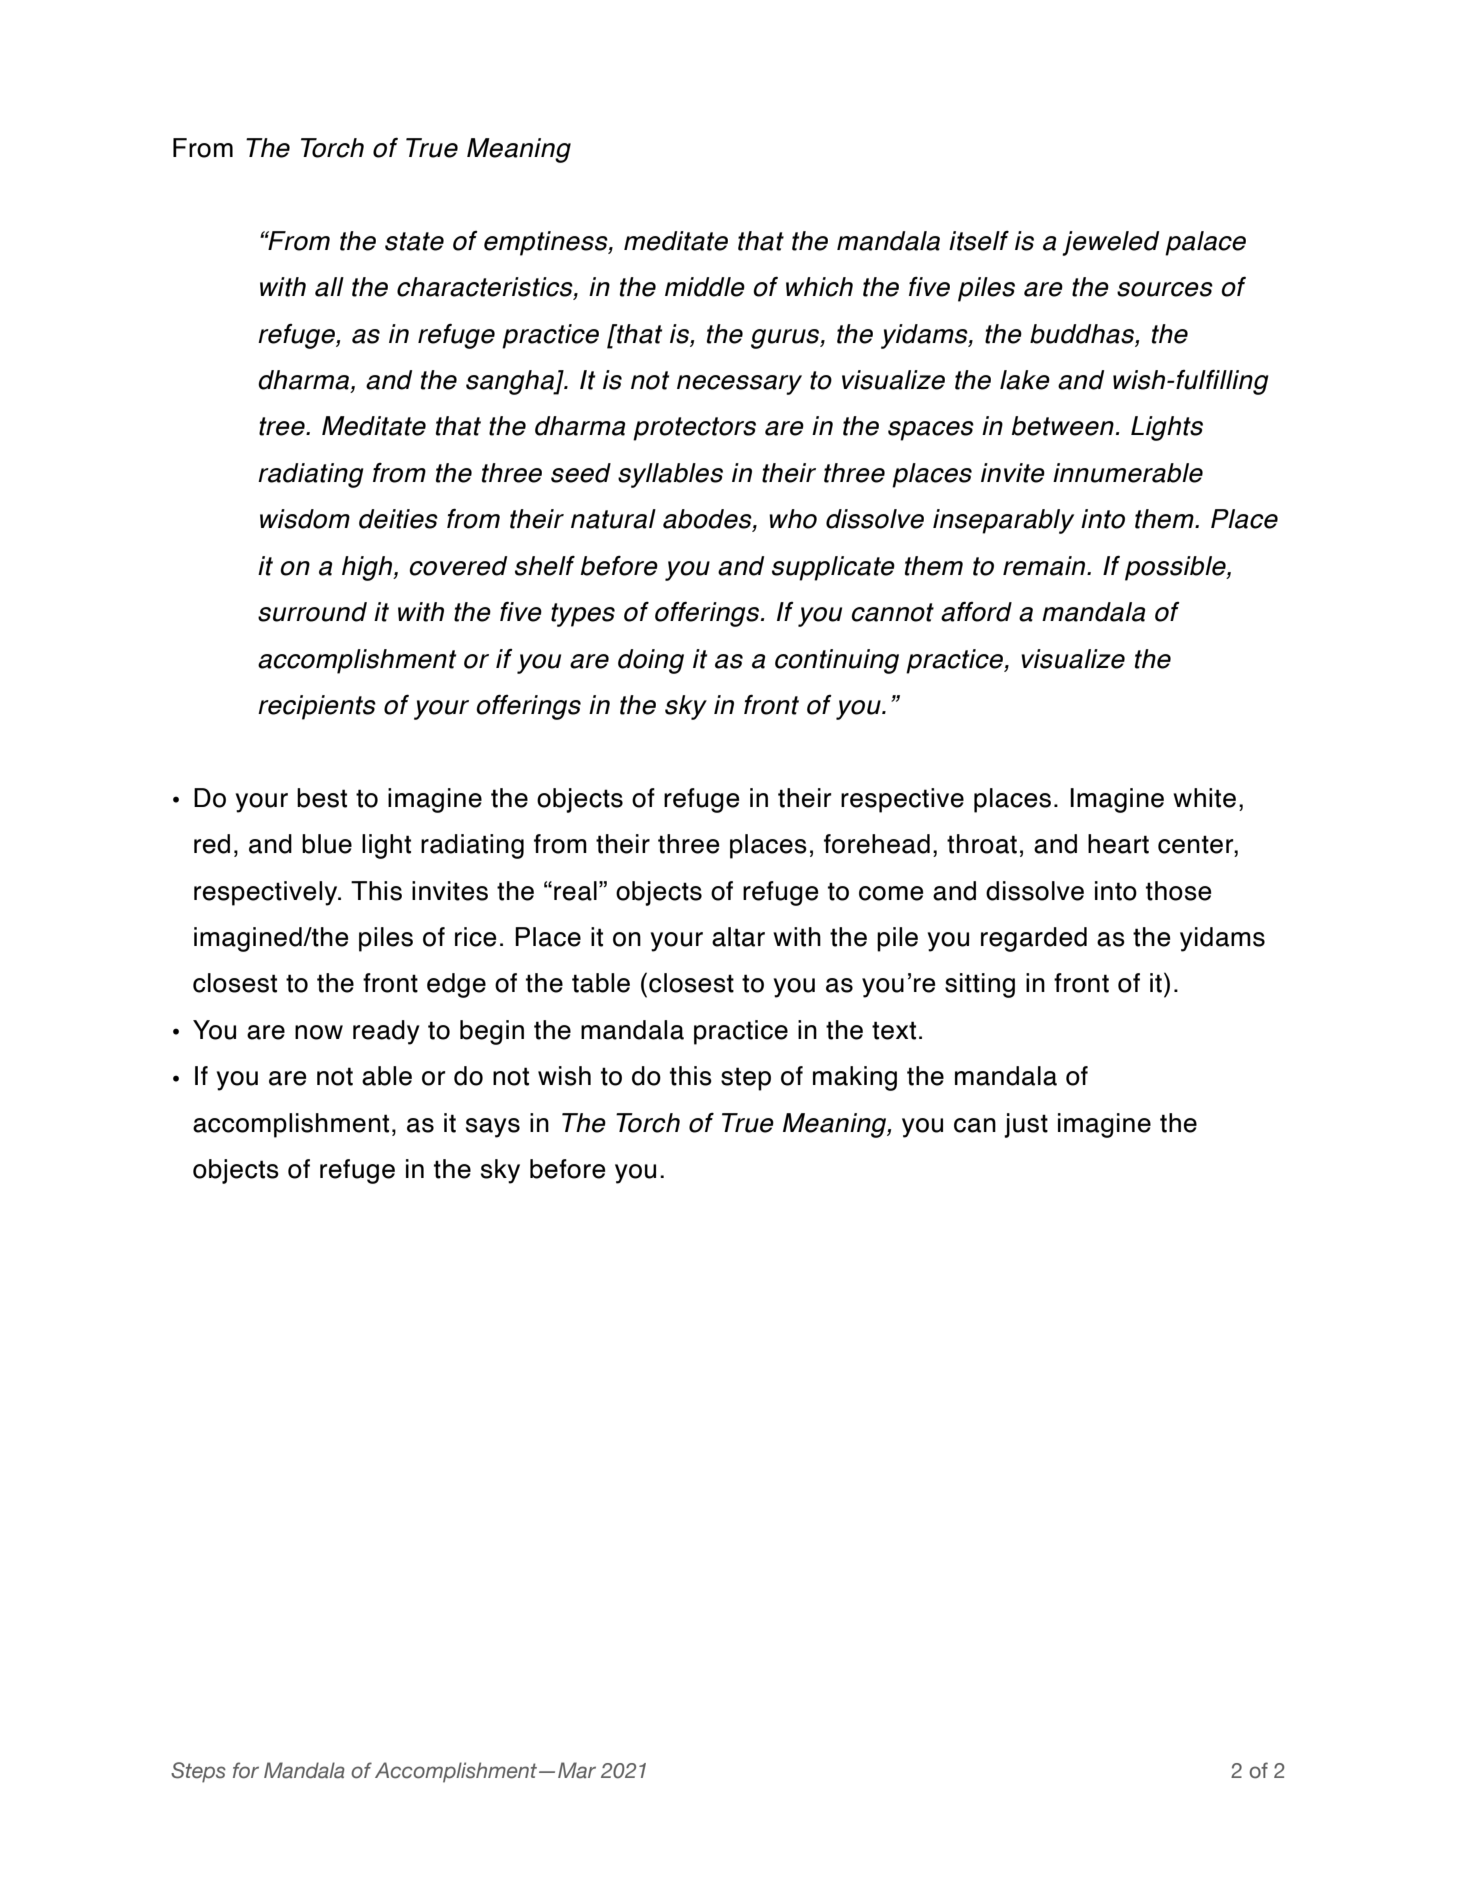 This screenshot has width=1457, height=1885. Describe the element at coordinates (1026, 1125) in the screenshot. I see `just` at that location.
